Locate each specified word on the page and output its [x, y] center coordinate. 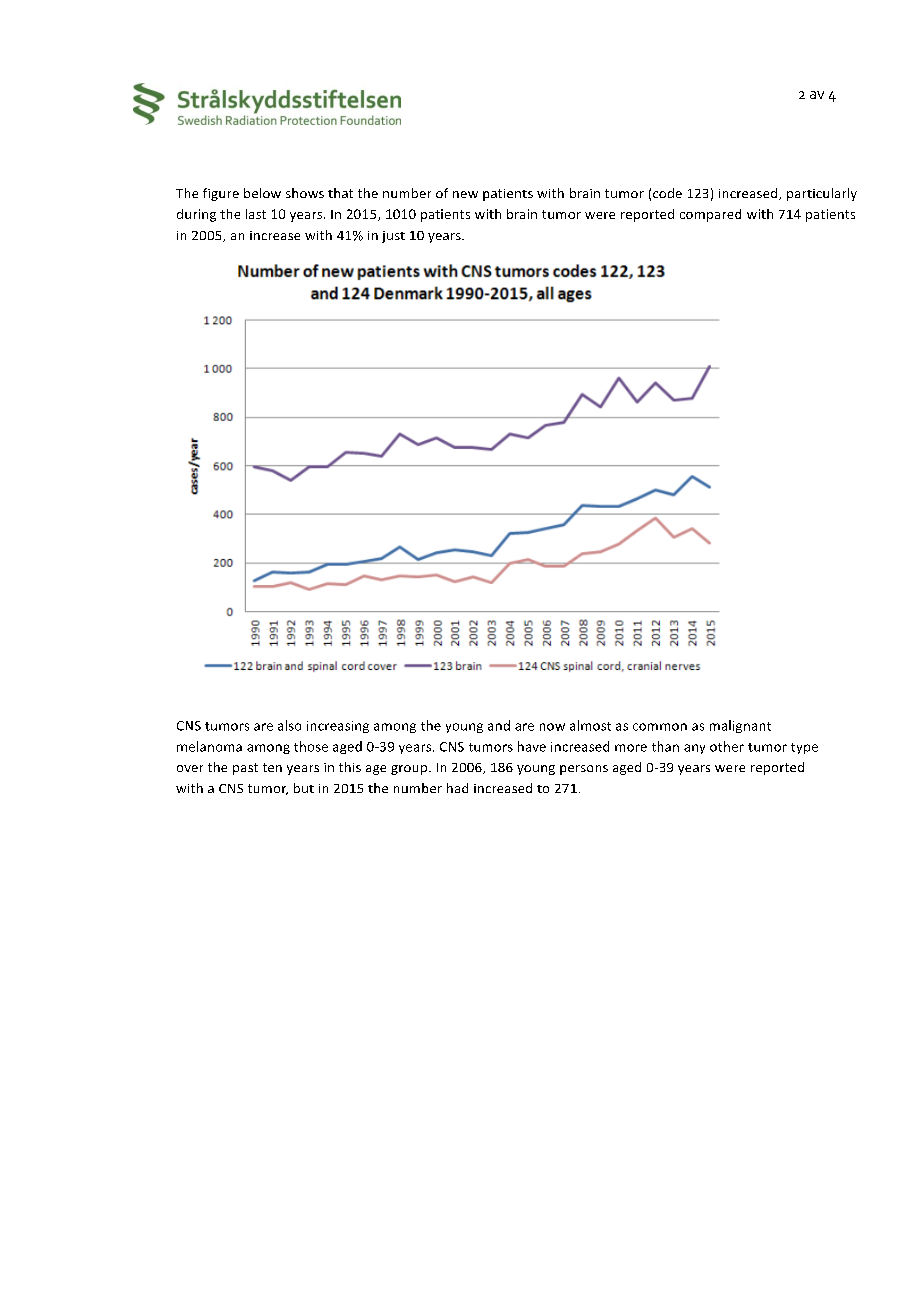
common [660, 727]
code [667, 193]
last [256, 214]
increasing [338, 727]
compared [710, 215]
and [499, 725]
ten [272, 767]
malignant [740, 726]
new [465, 194]
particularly [822, 194]
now [552, 727]
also [289, 725]
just [393, 237]
